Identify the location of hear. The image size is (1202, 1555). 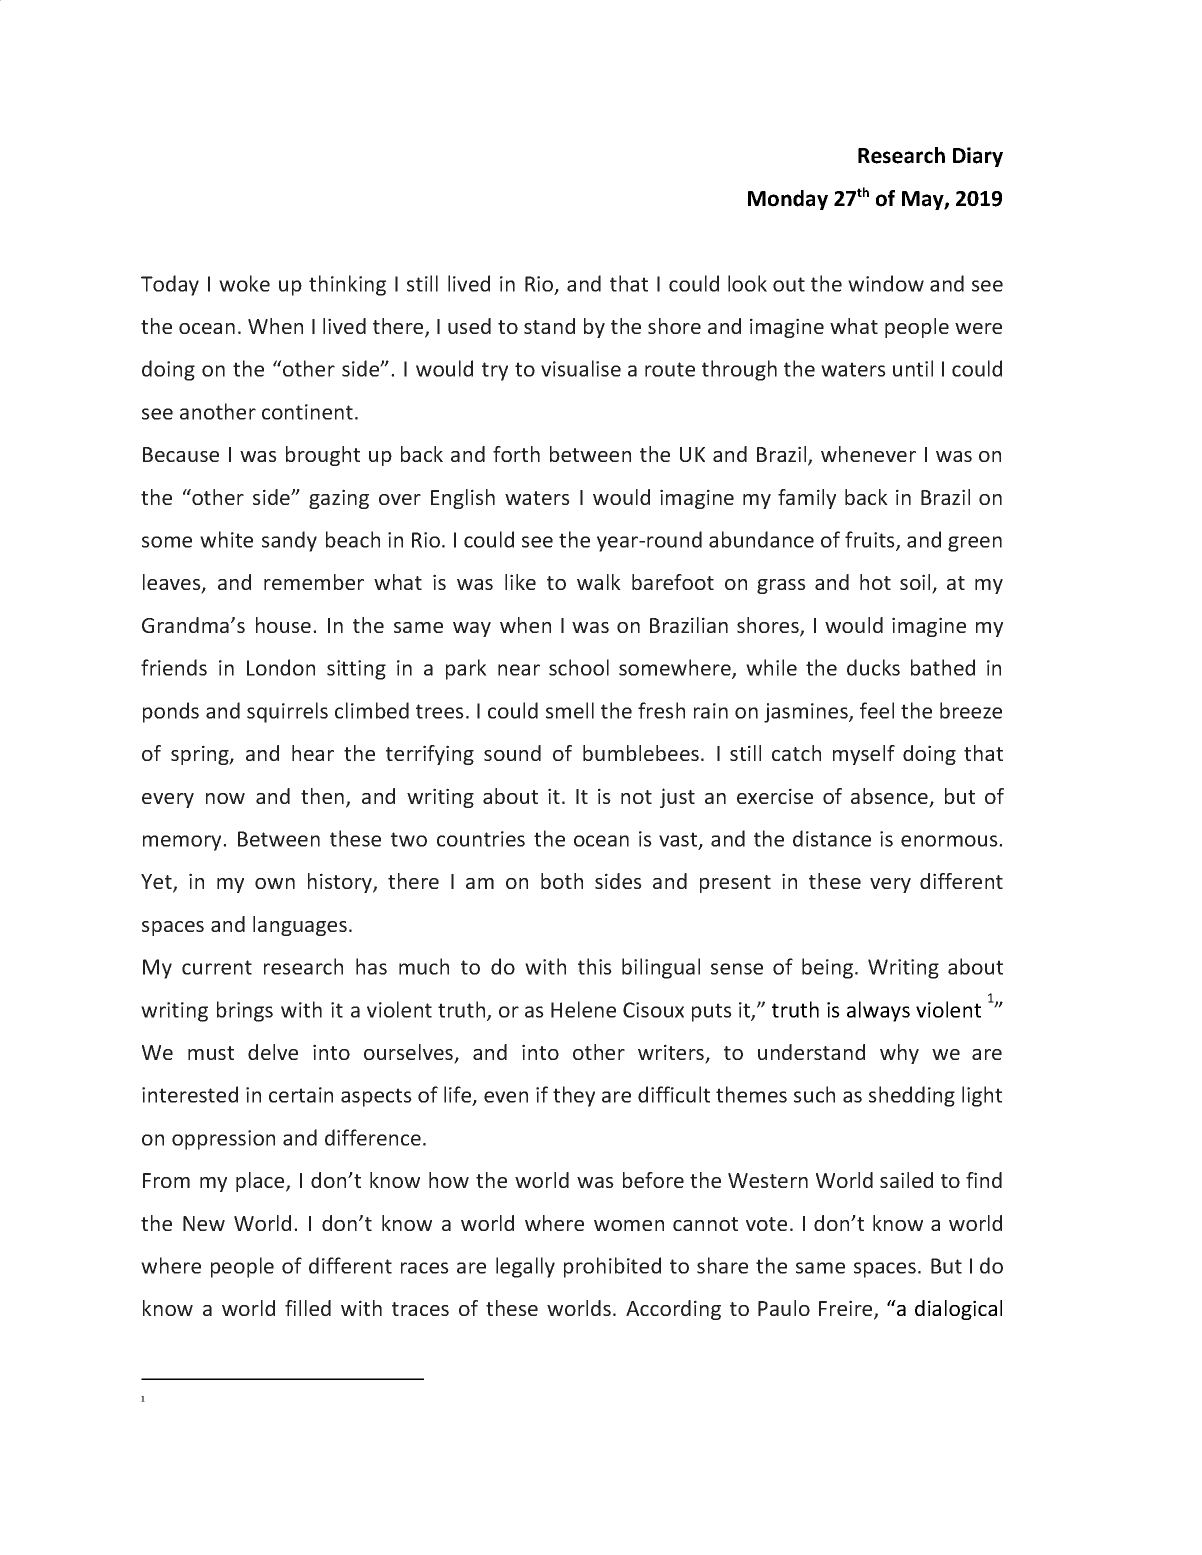
(313, 753).
